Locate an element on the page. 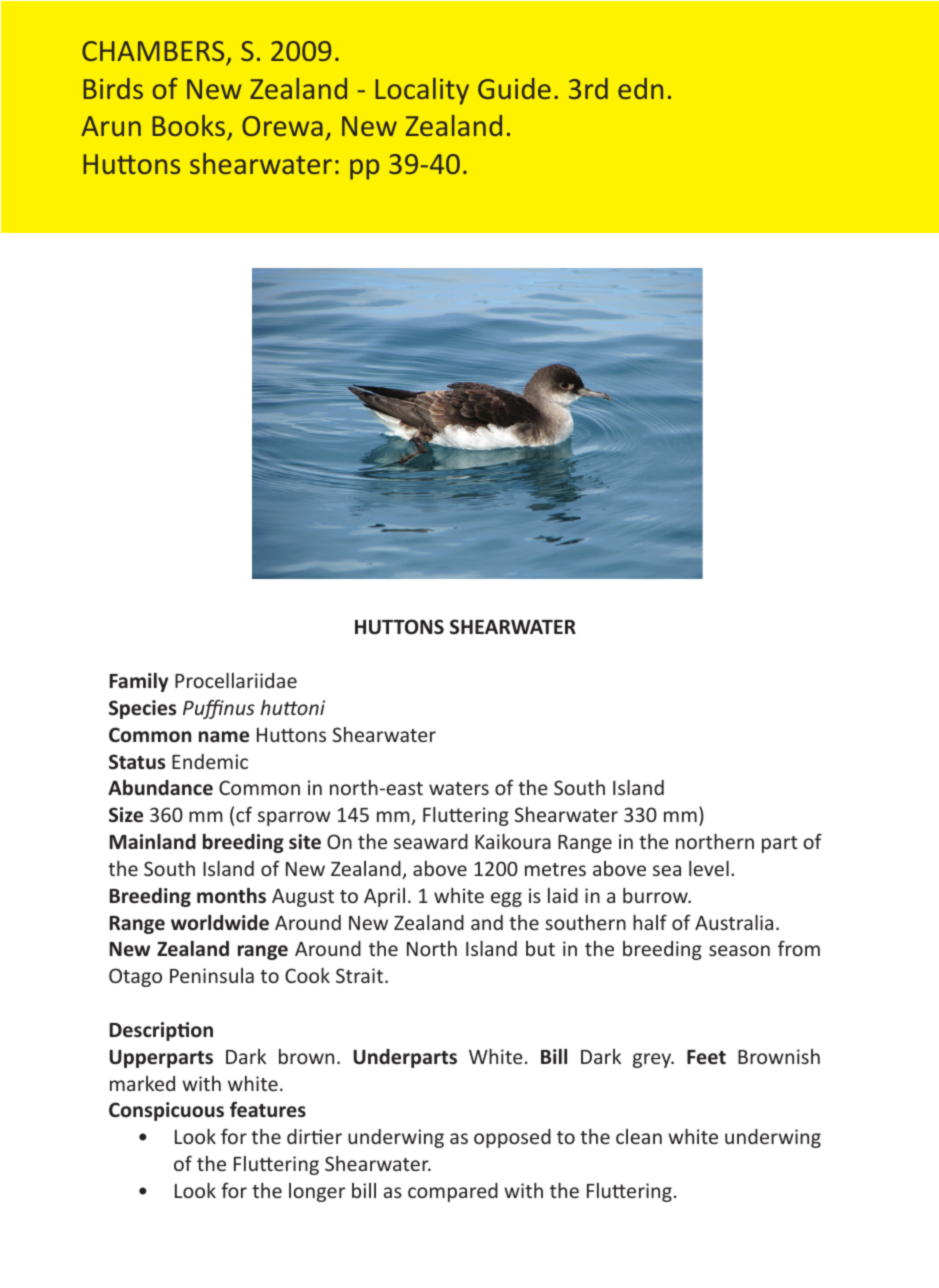 This document has width=939, height=1288. Guide is located at coordinates (514, 88).
